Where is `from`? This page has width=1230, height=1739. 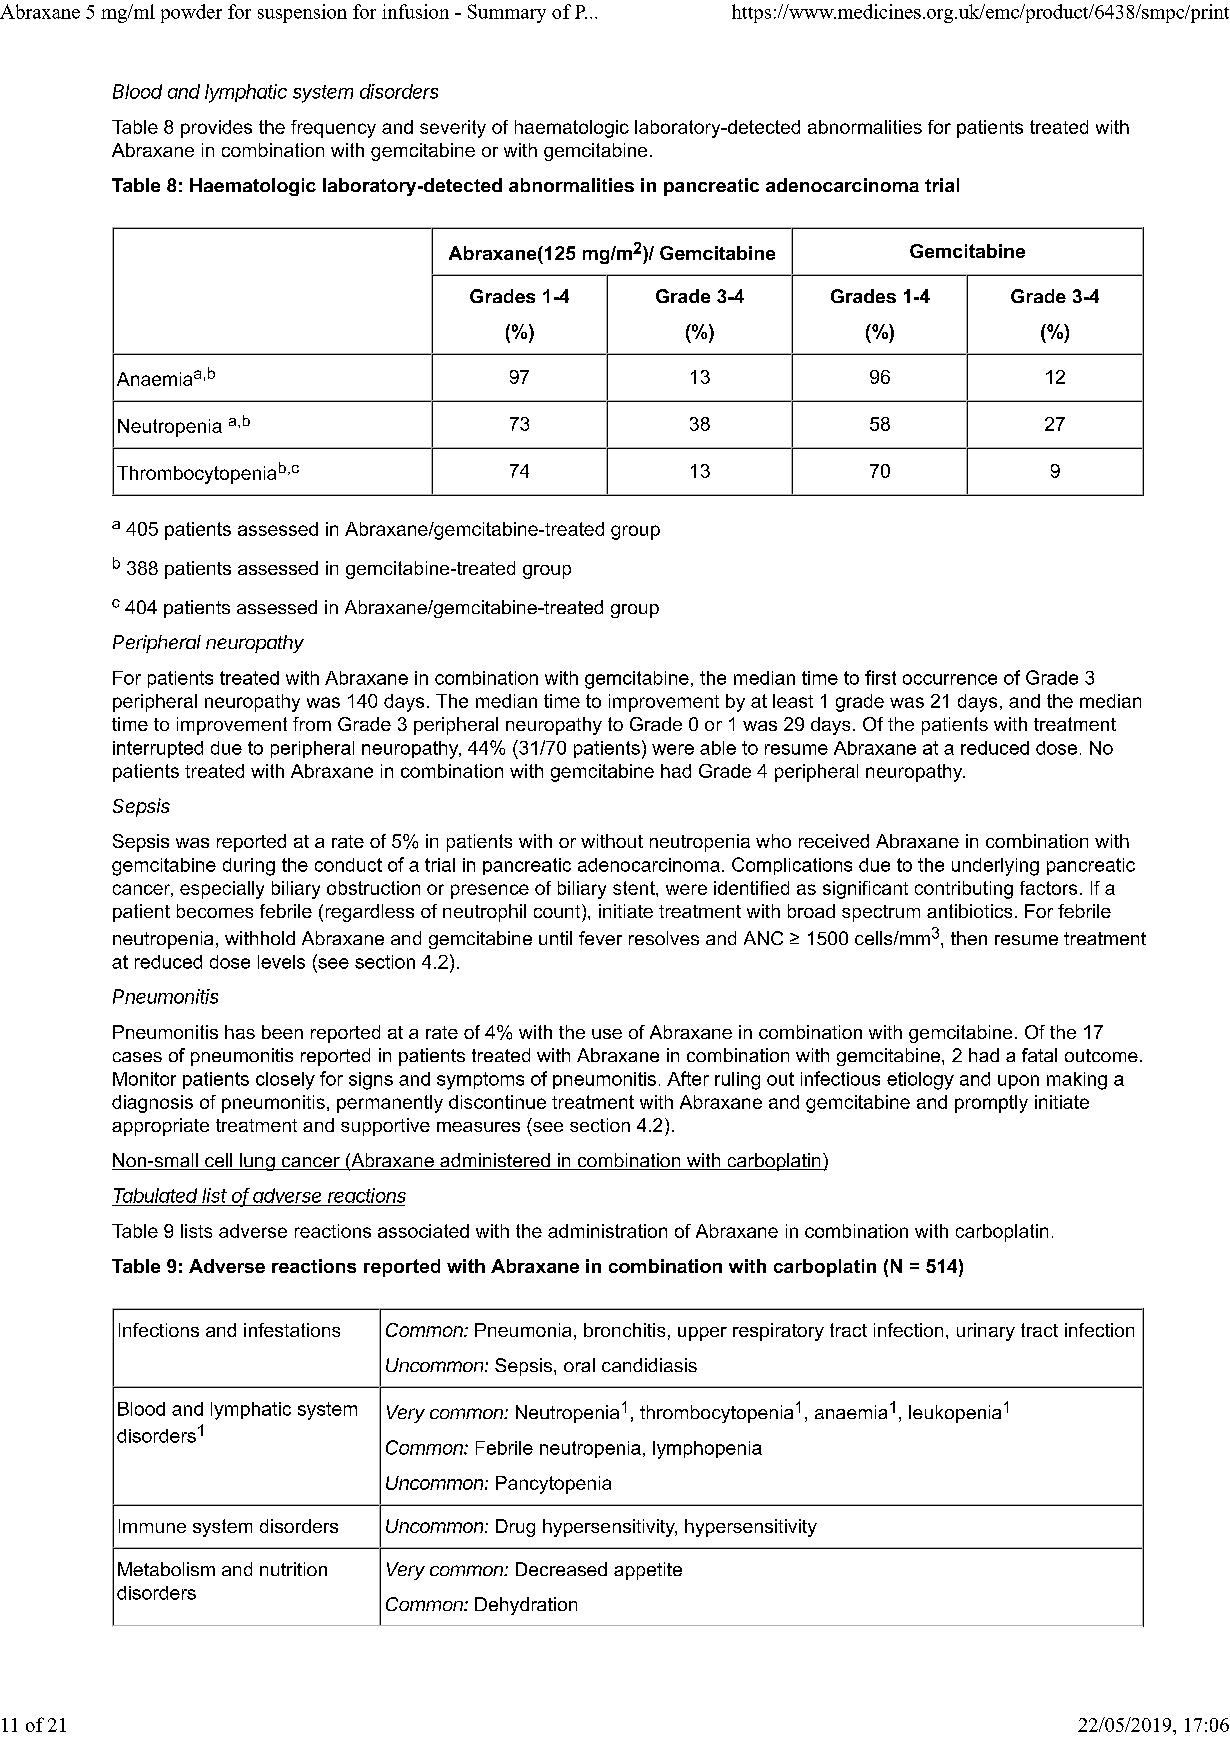
from is located at coordinates (312, 724).
